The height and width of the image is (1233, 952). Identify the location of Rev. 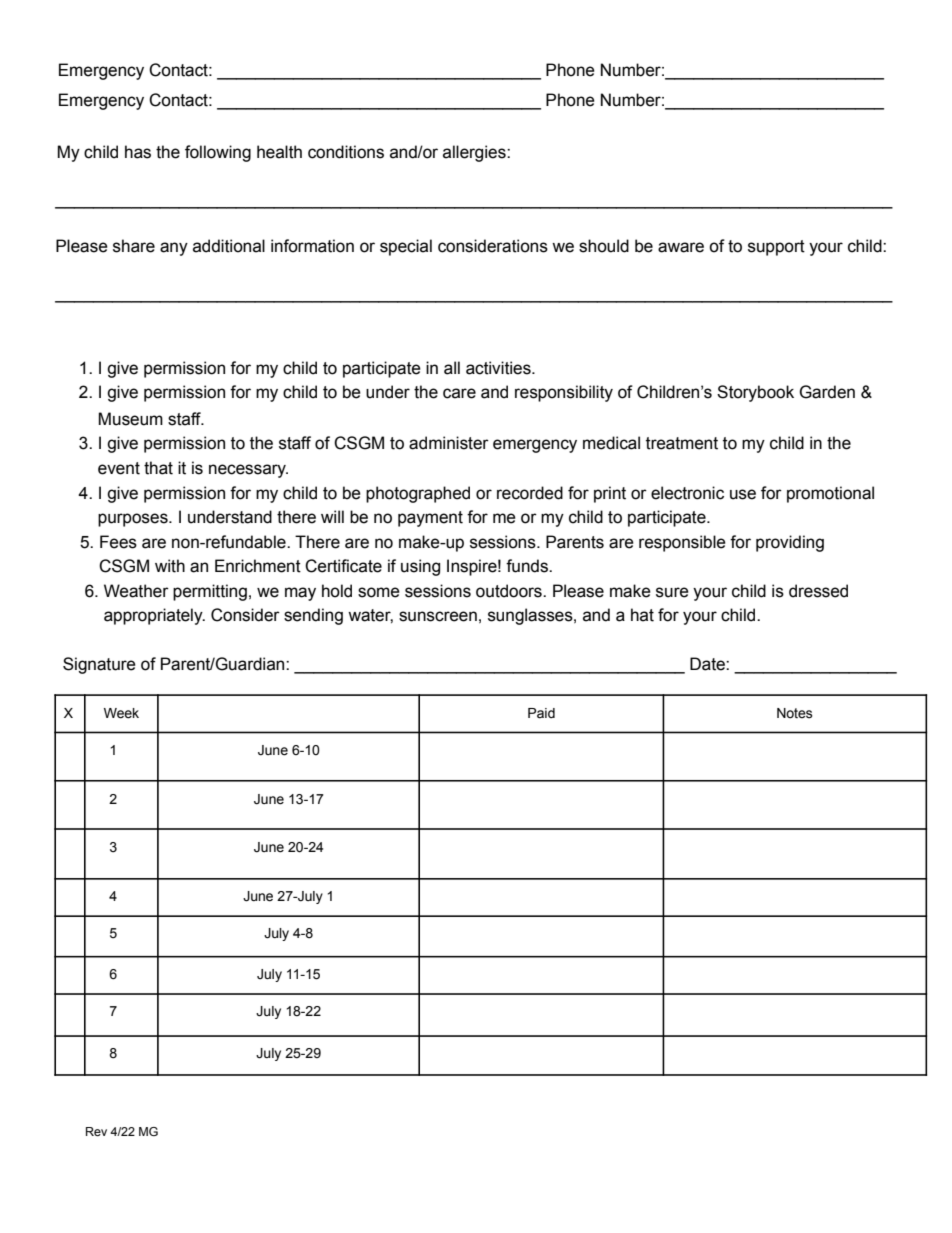
(96, 1131).
